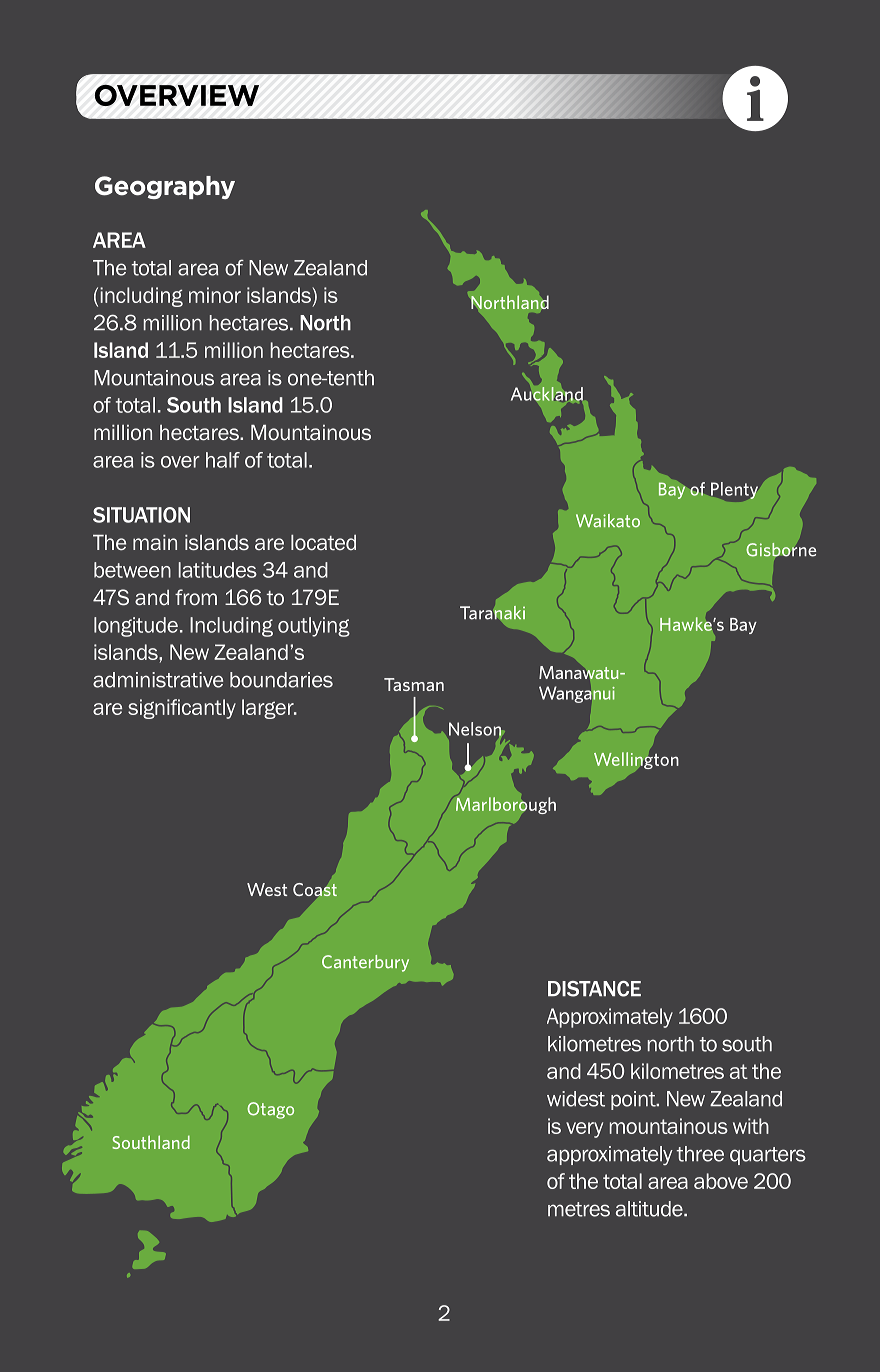 The height and width of the screenshot is (1372, 880). Describe the element at coordinates (323, 543) in the screenshot. I see `located` at that location.
